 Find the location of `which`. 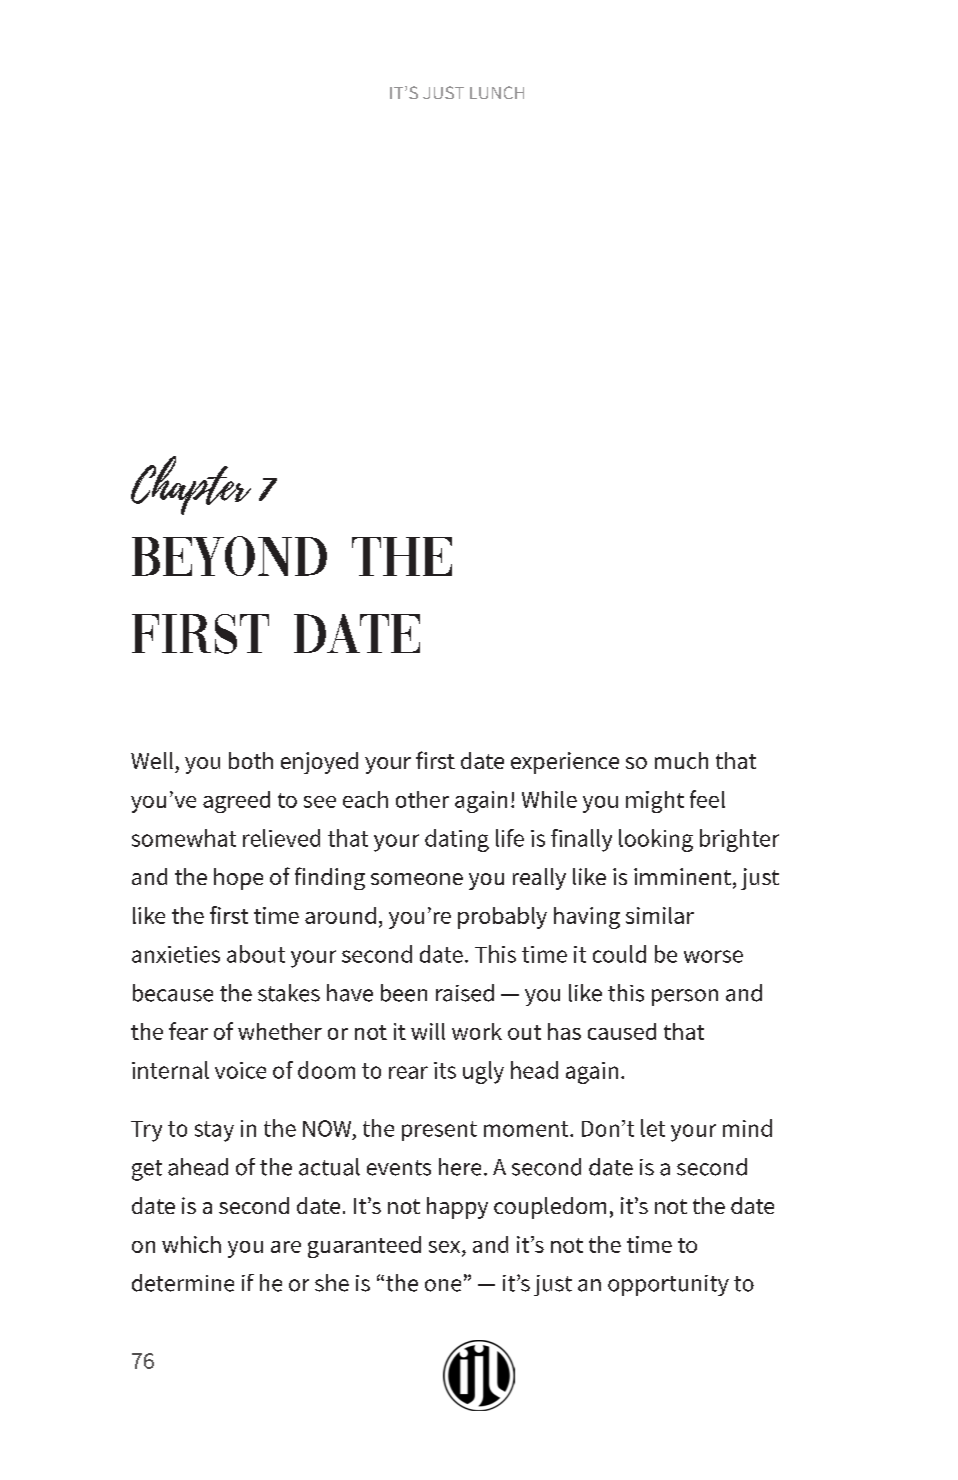

which is located at coordinates (191, 1244).
